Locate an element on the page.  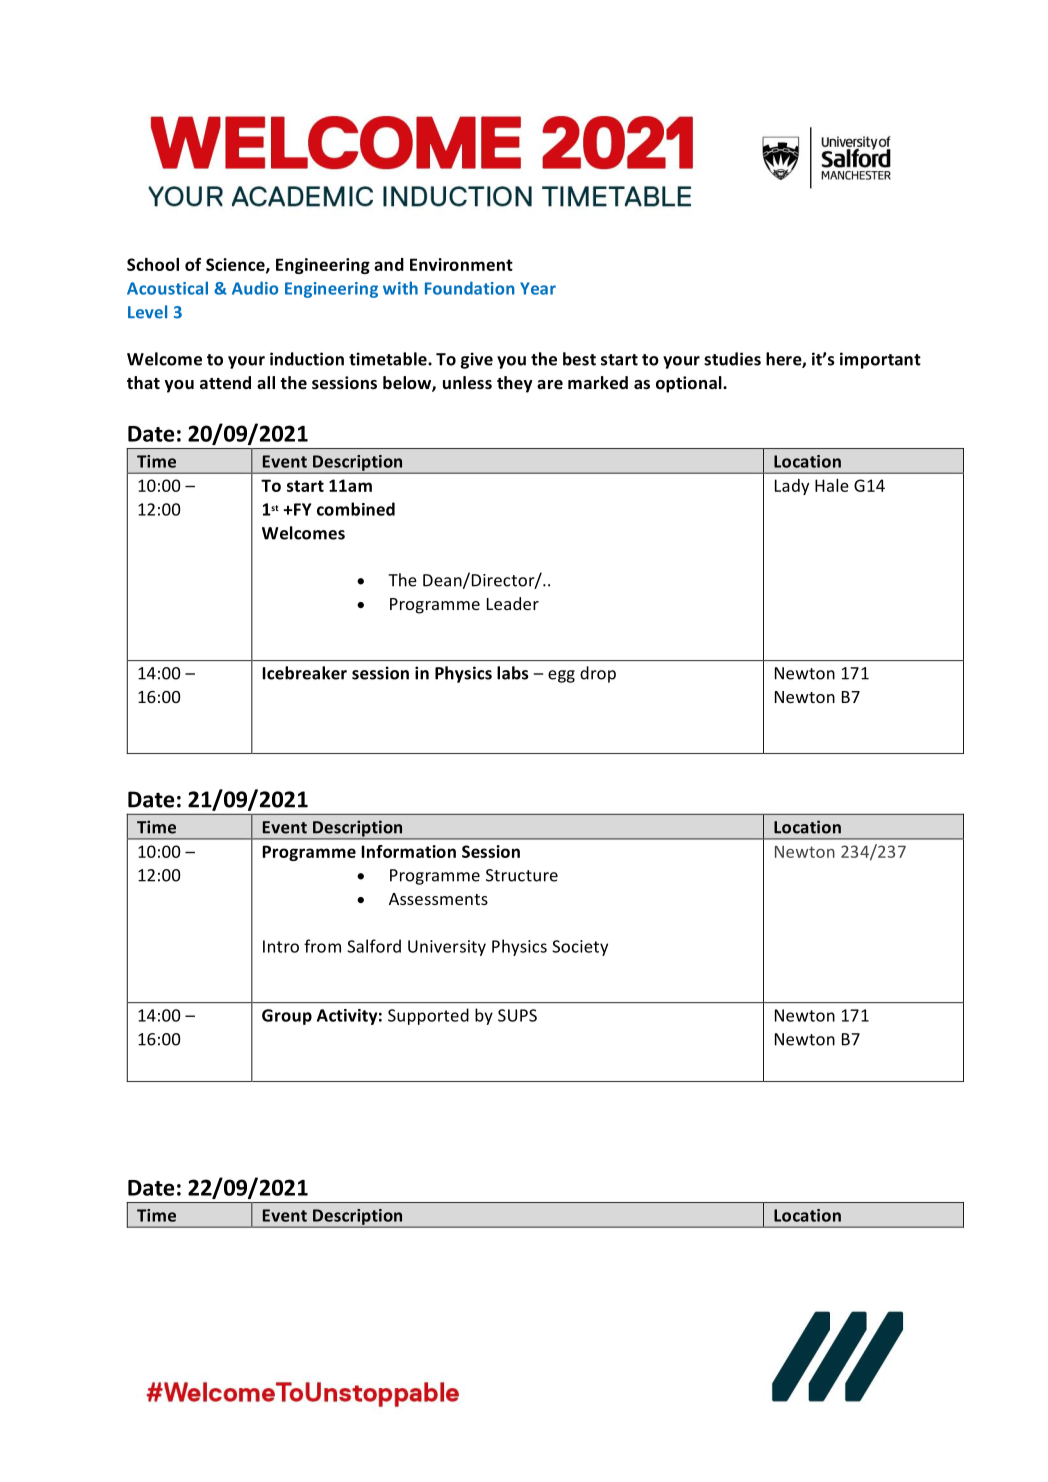
Icebreaker is located at coordinates (305, 673).
